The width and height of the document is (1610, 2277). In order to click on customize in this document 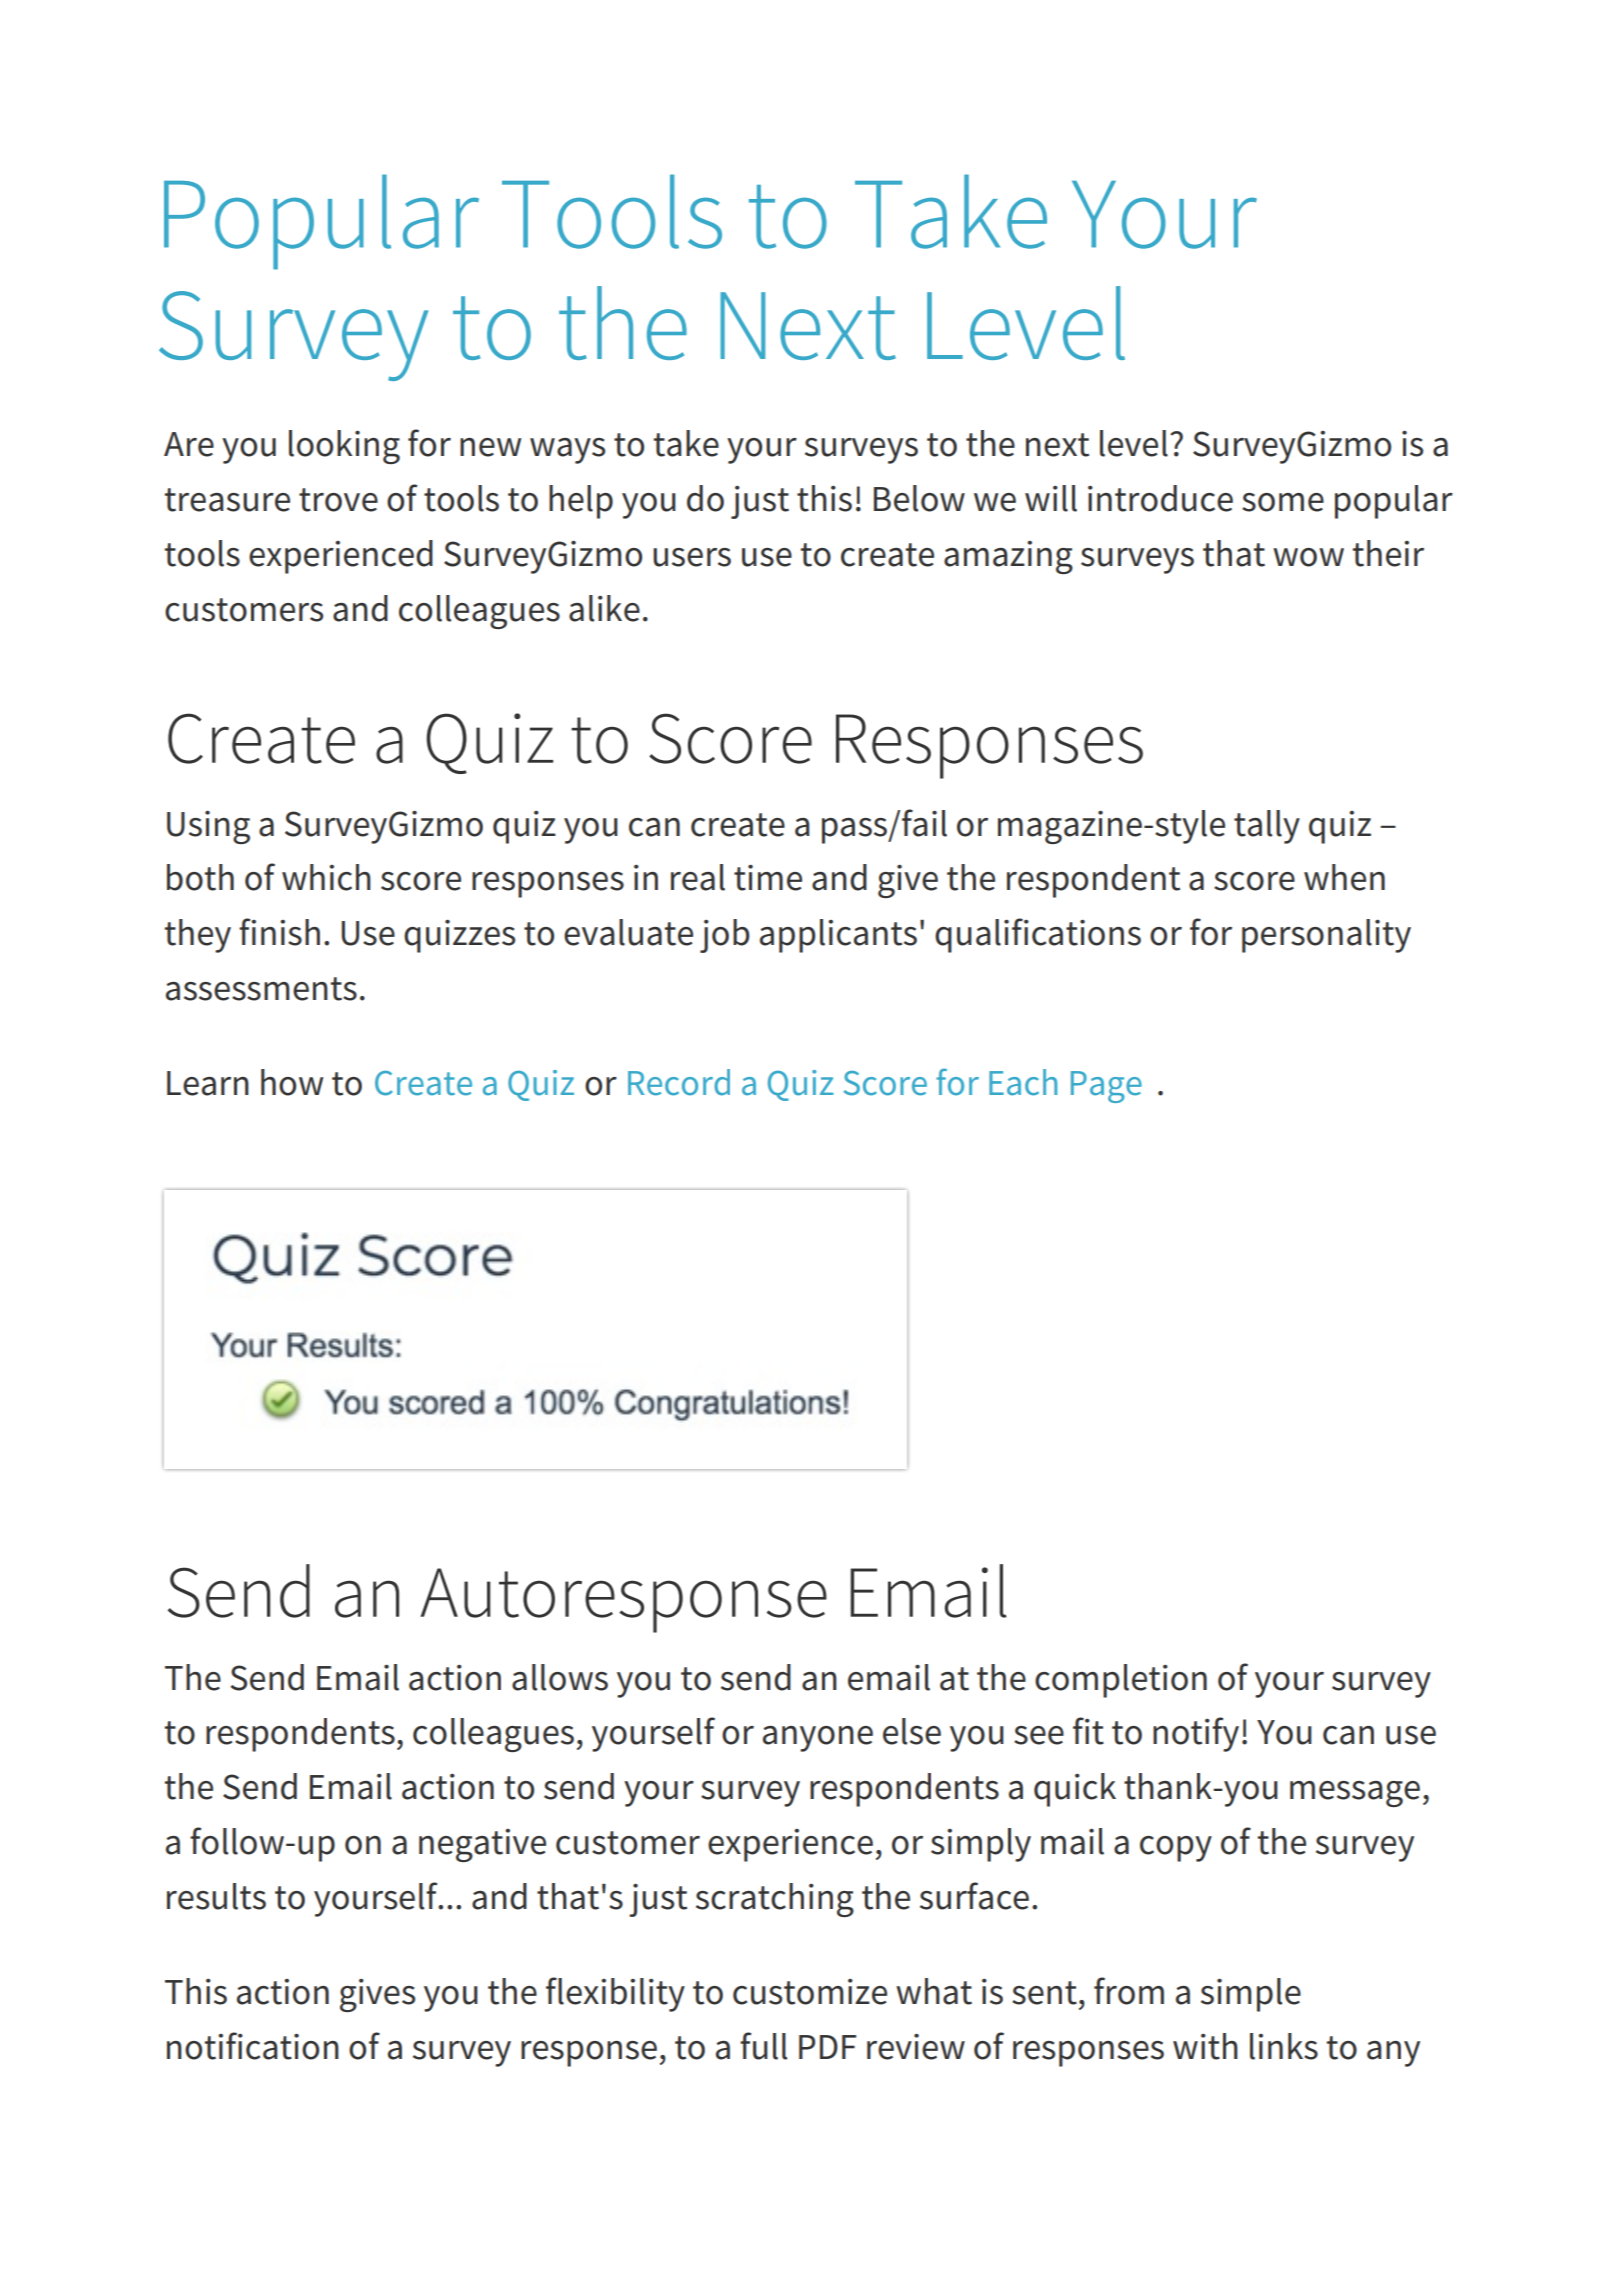, I will do `click(810, 1992)`.
